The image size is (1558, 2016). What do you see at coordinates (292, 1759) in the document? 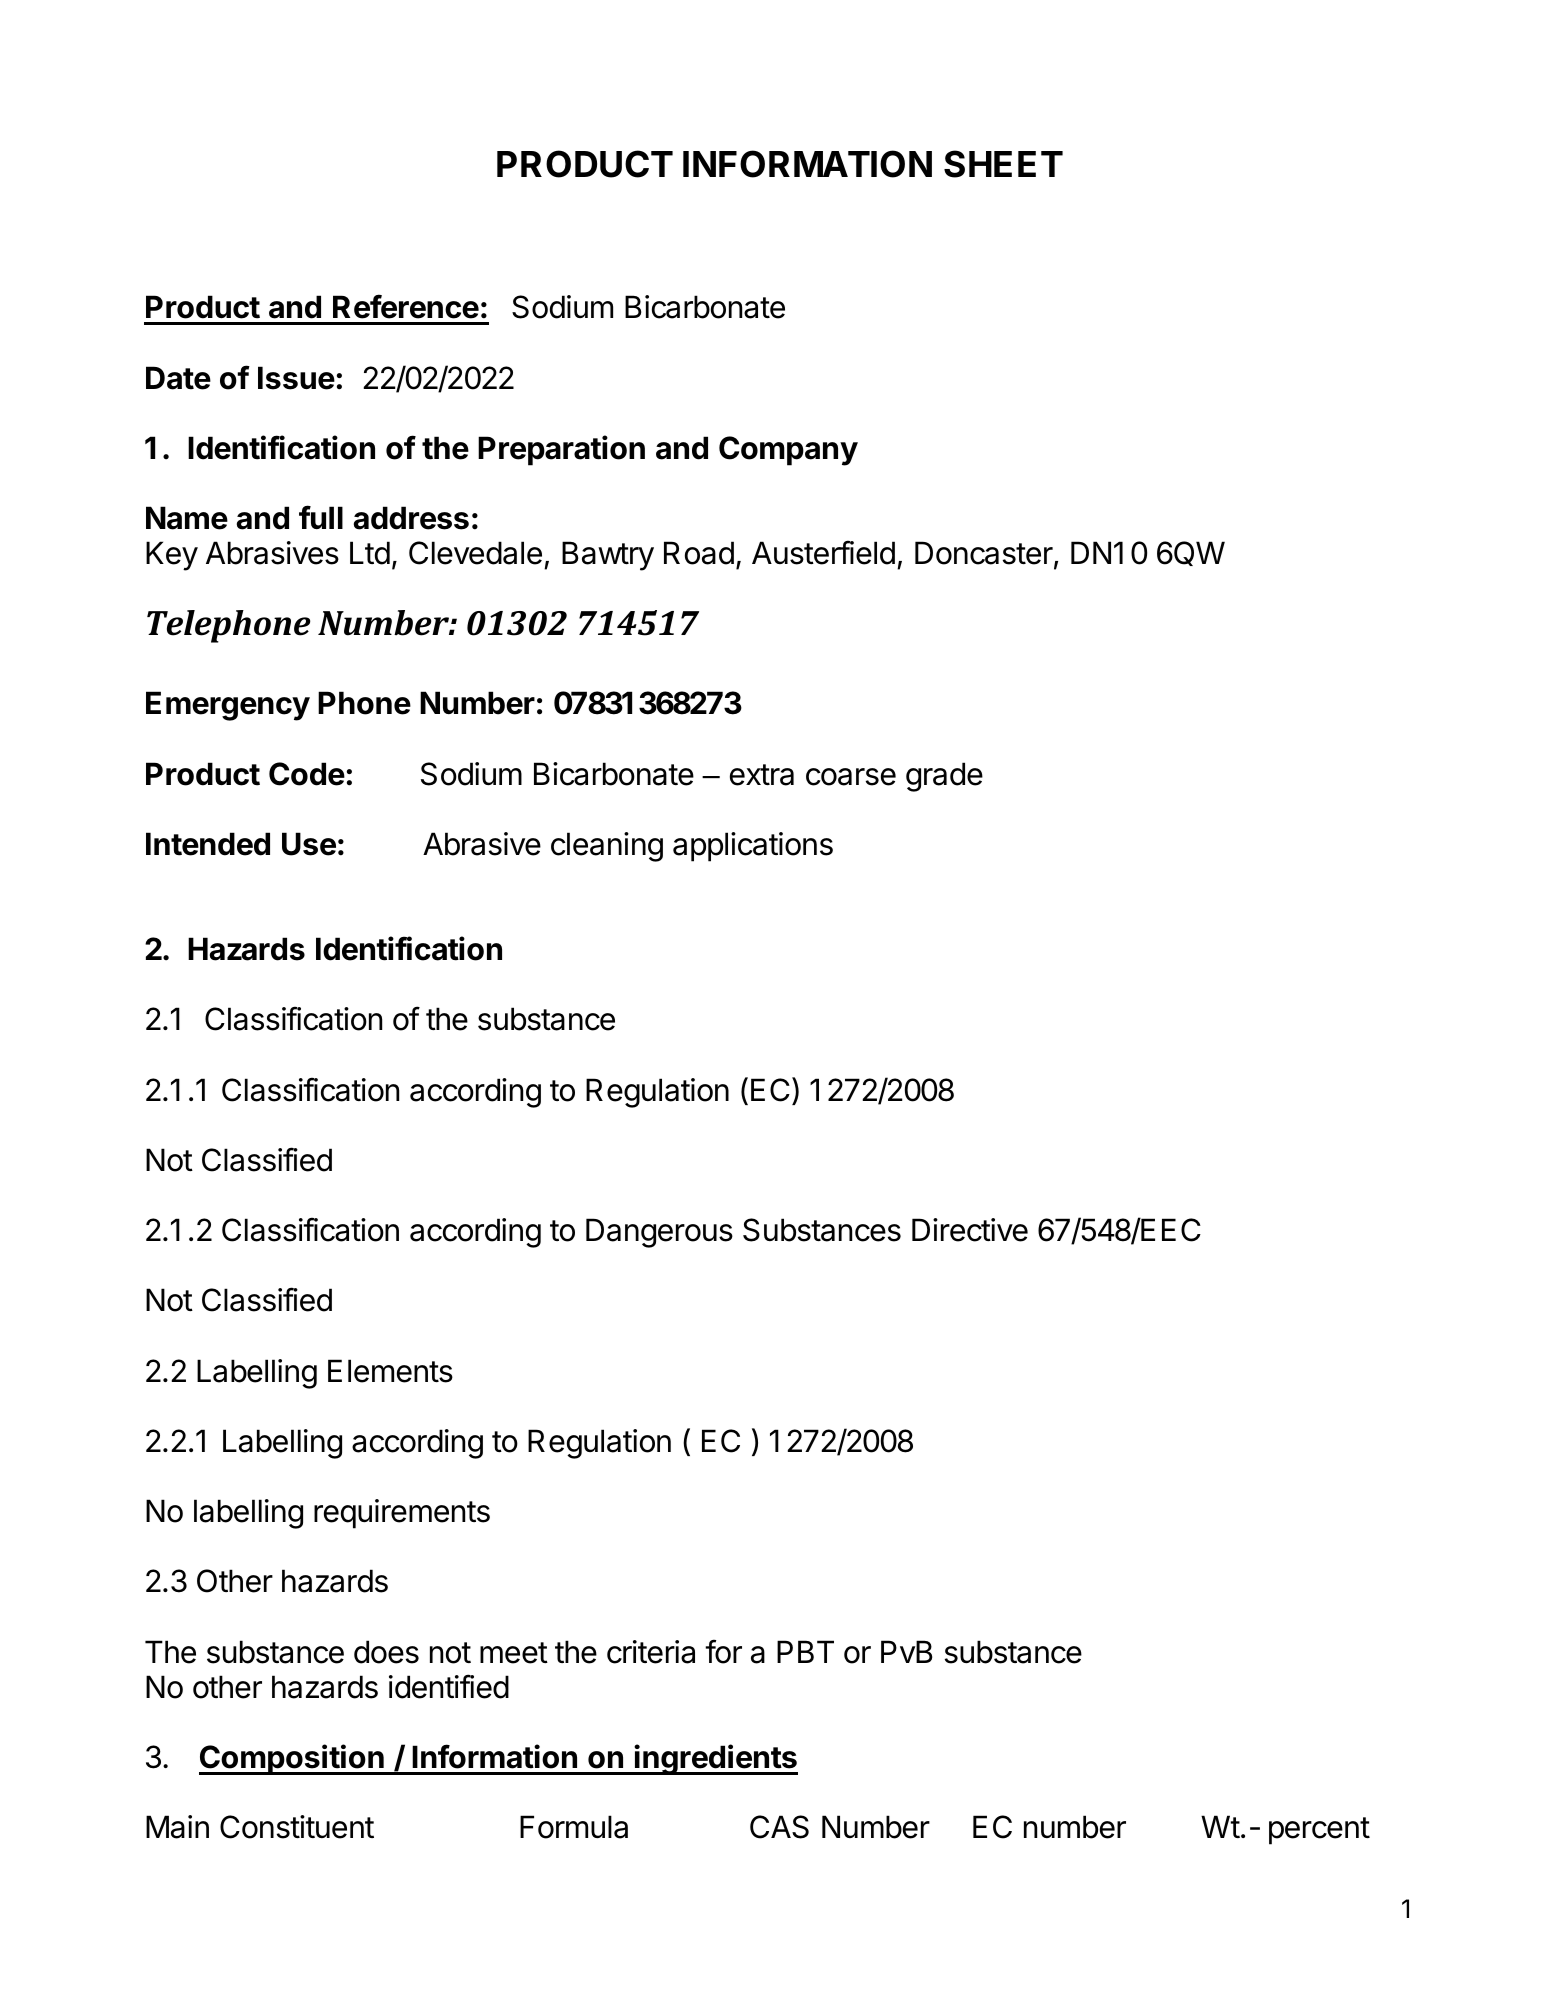
I see `Composition` at bounding box center [292, 1759].
